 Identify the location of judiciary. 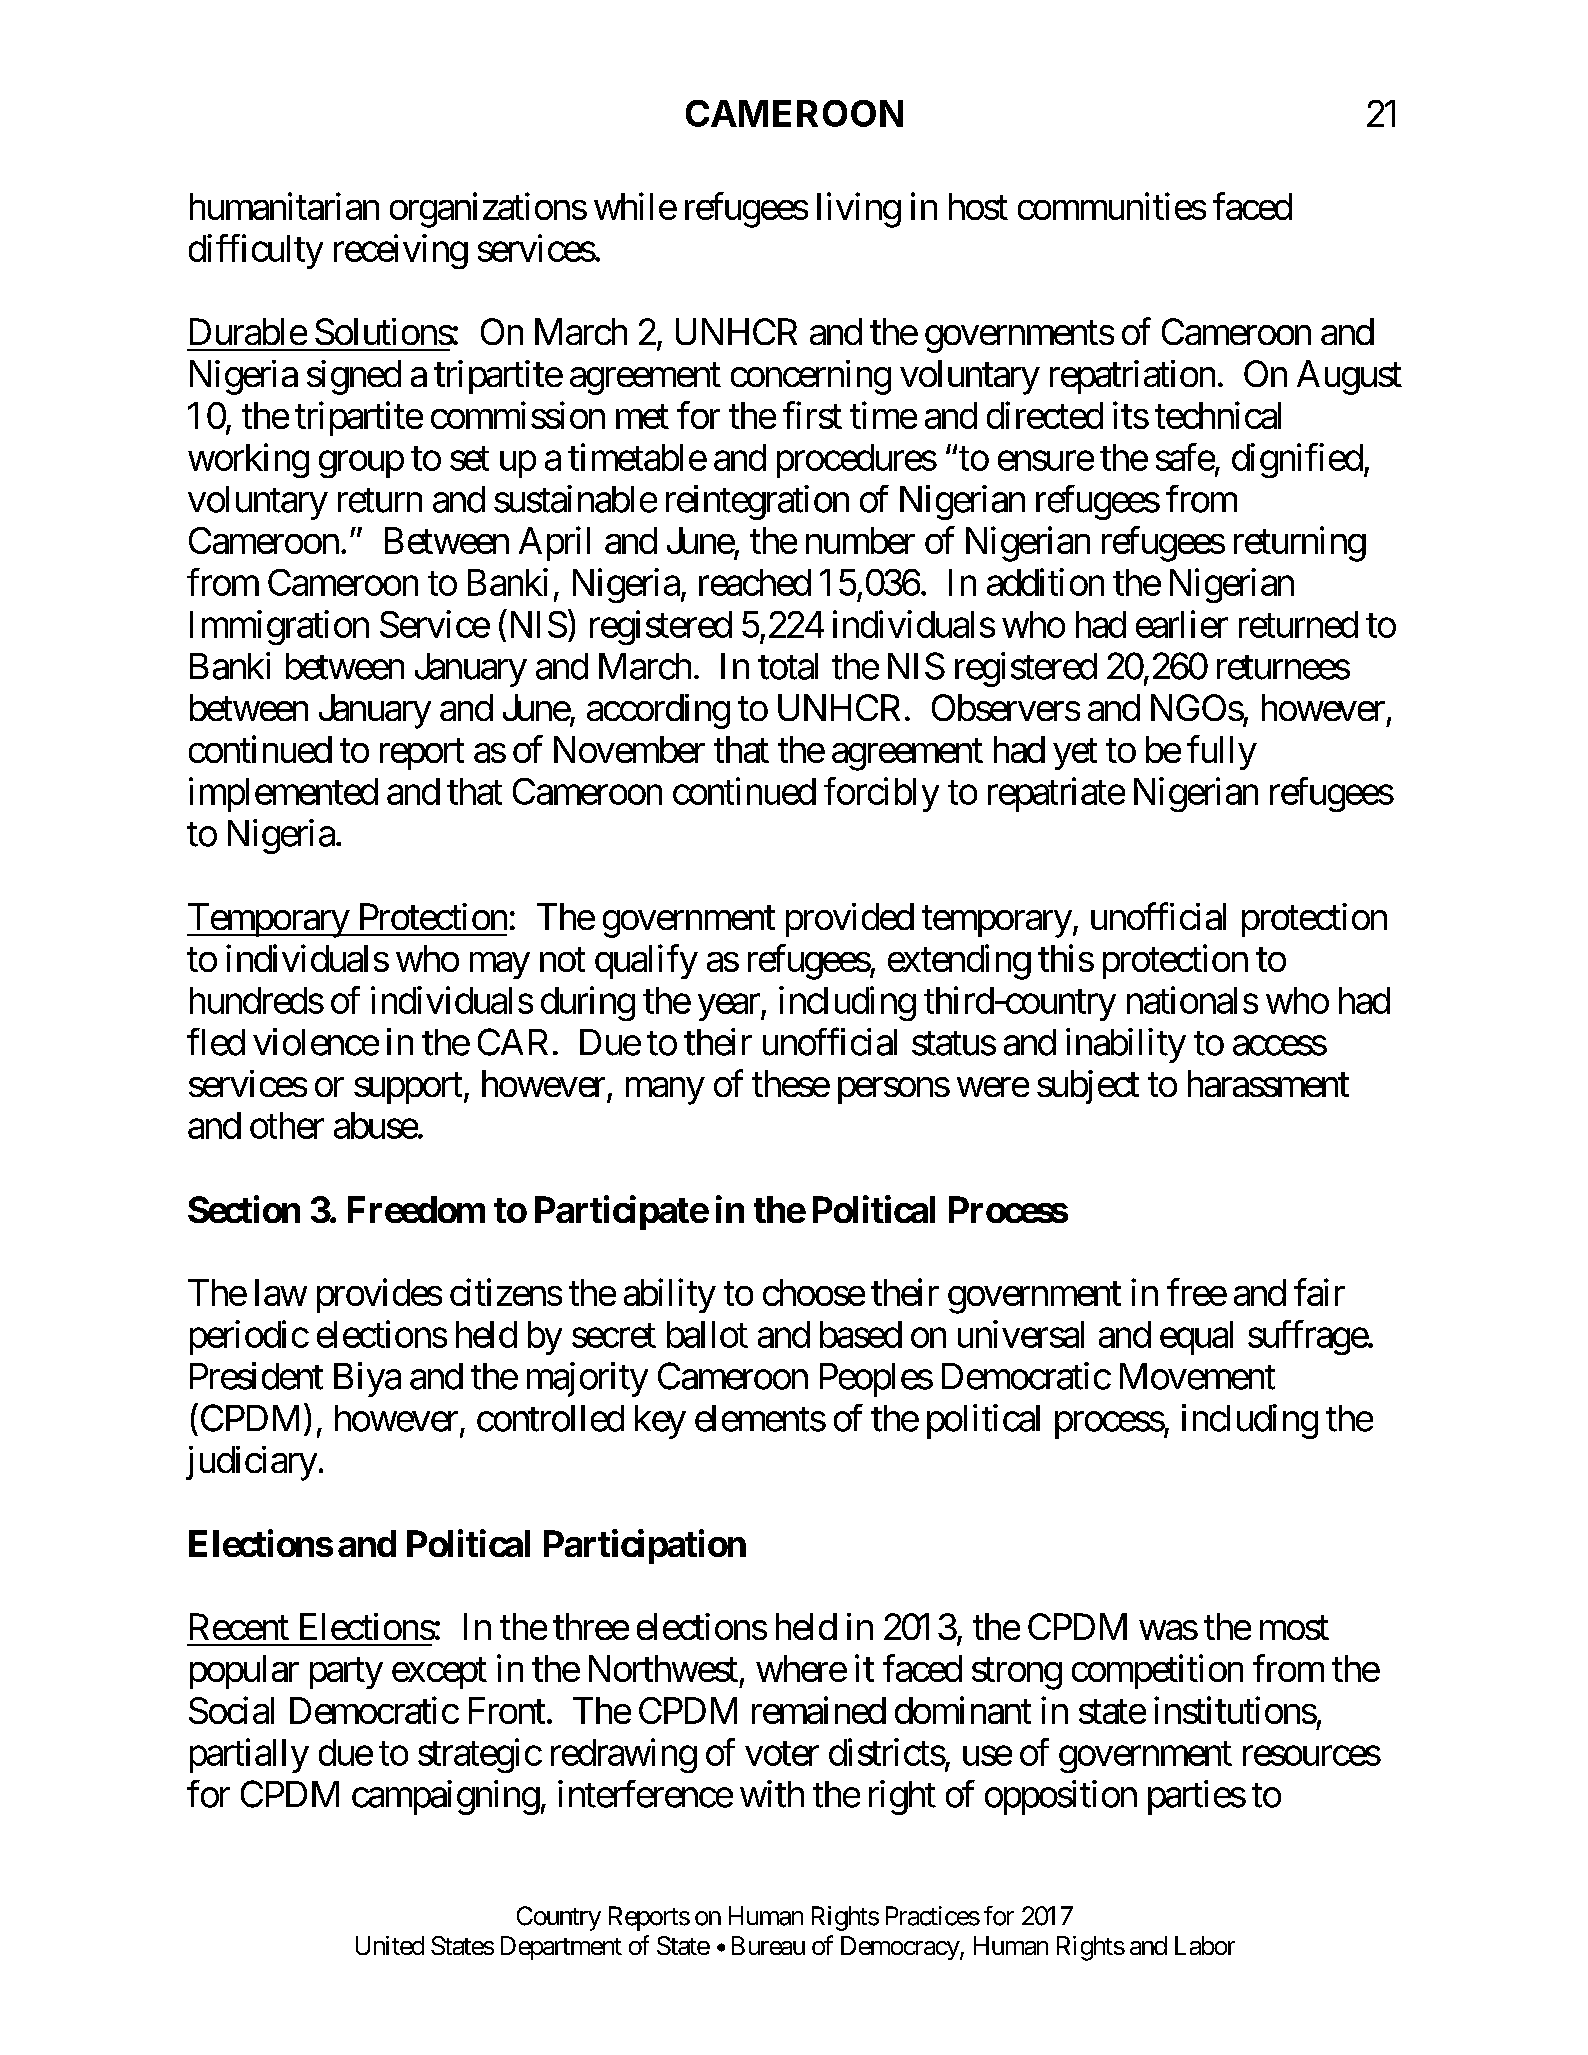
(251, 1463).
